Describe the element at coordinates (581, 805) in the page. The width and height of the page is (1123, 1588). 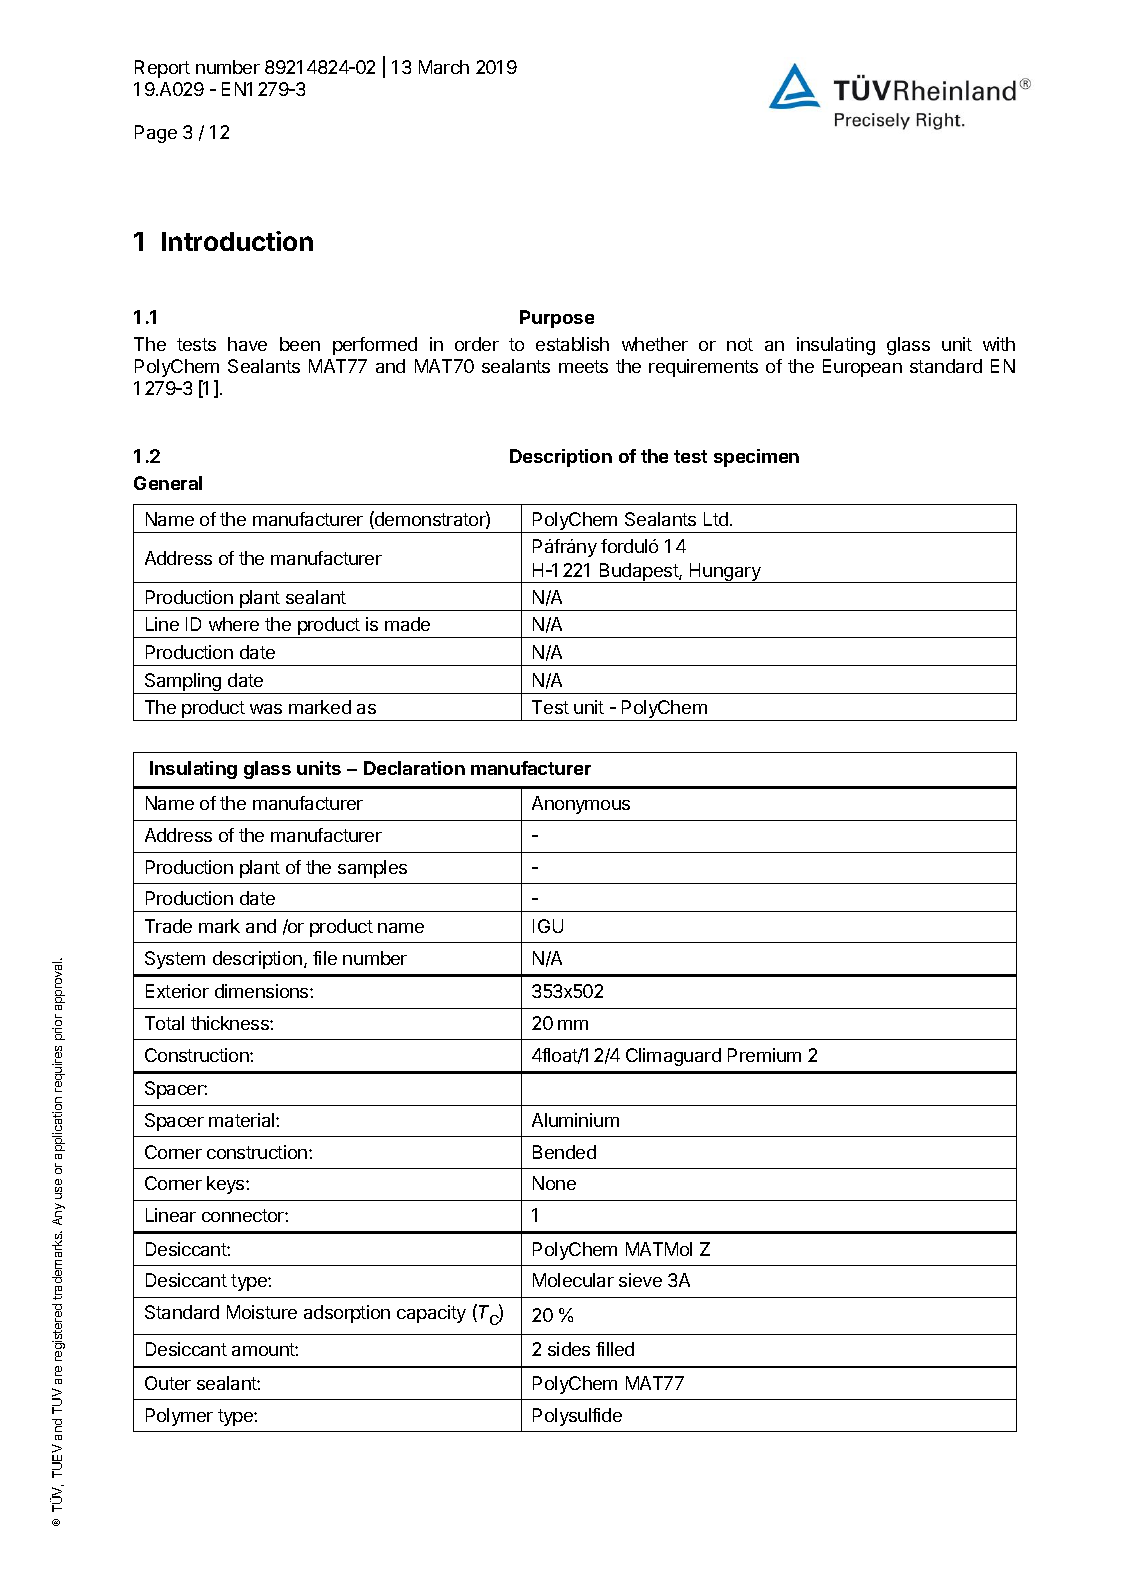
I see `Anonymous` at that location.
